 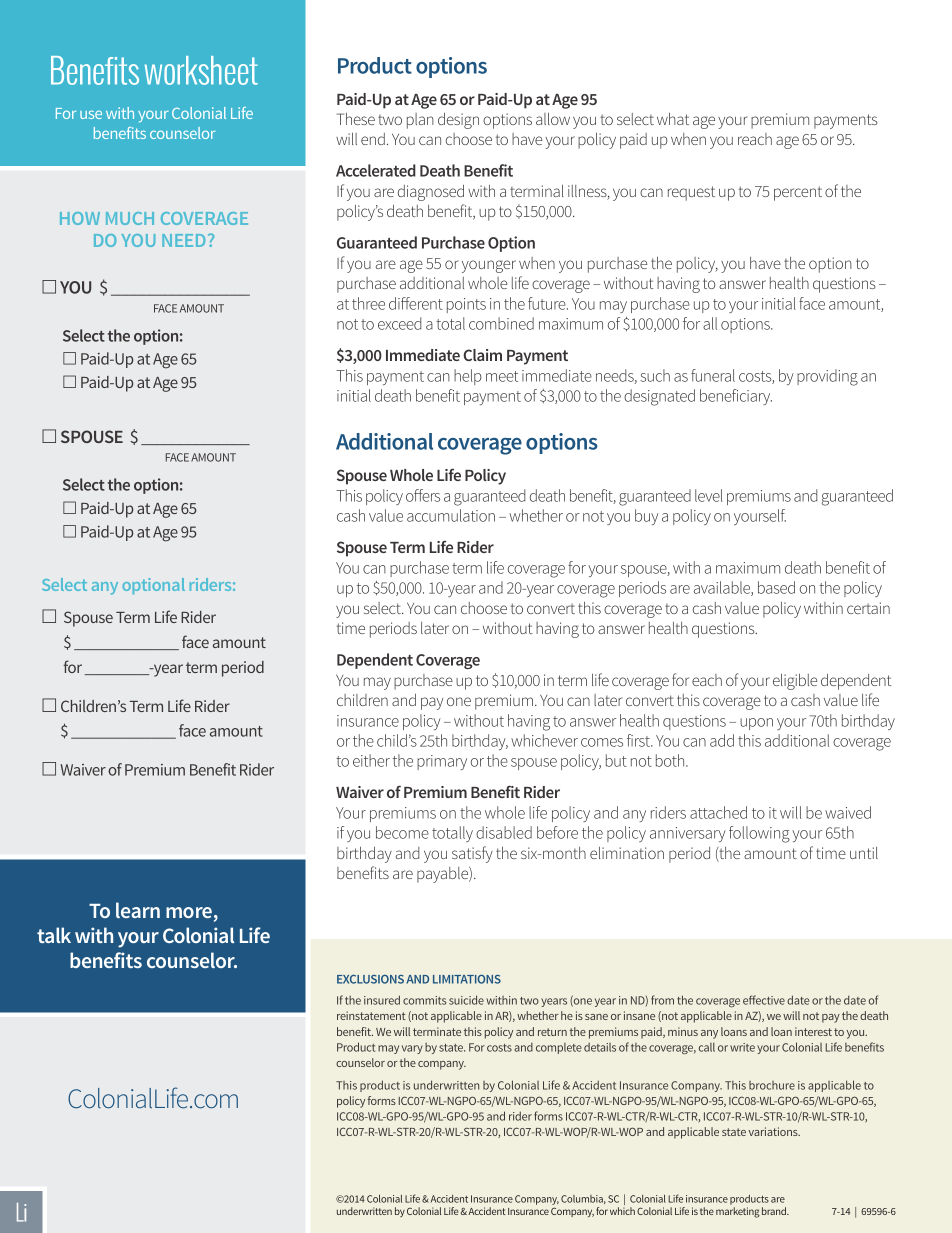 I want to click on accumulation, so click(x=451, y=515).
